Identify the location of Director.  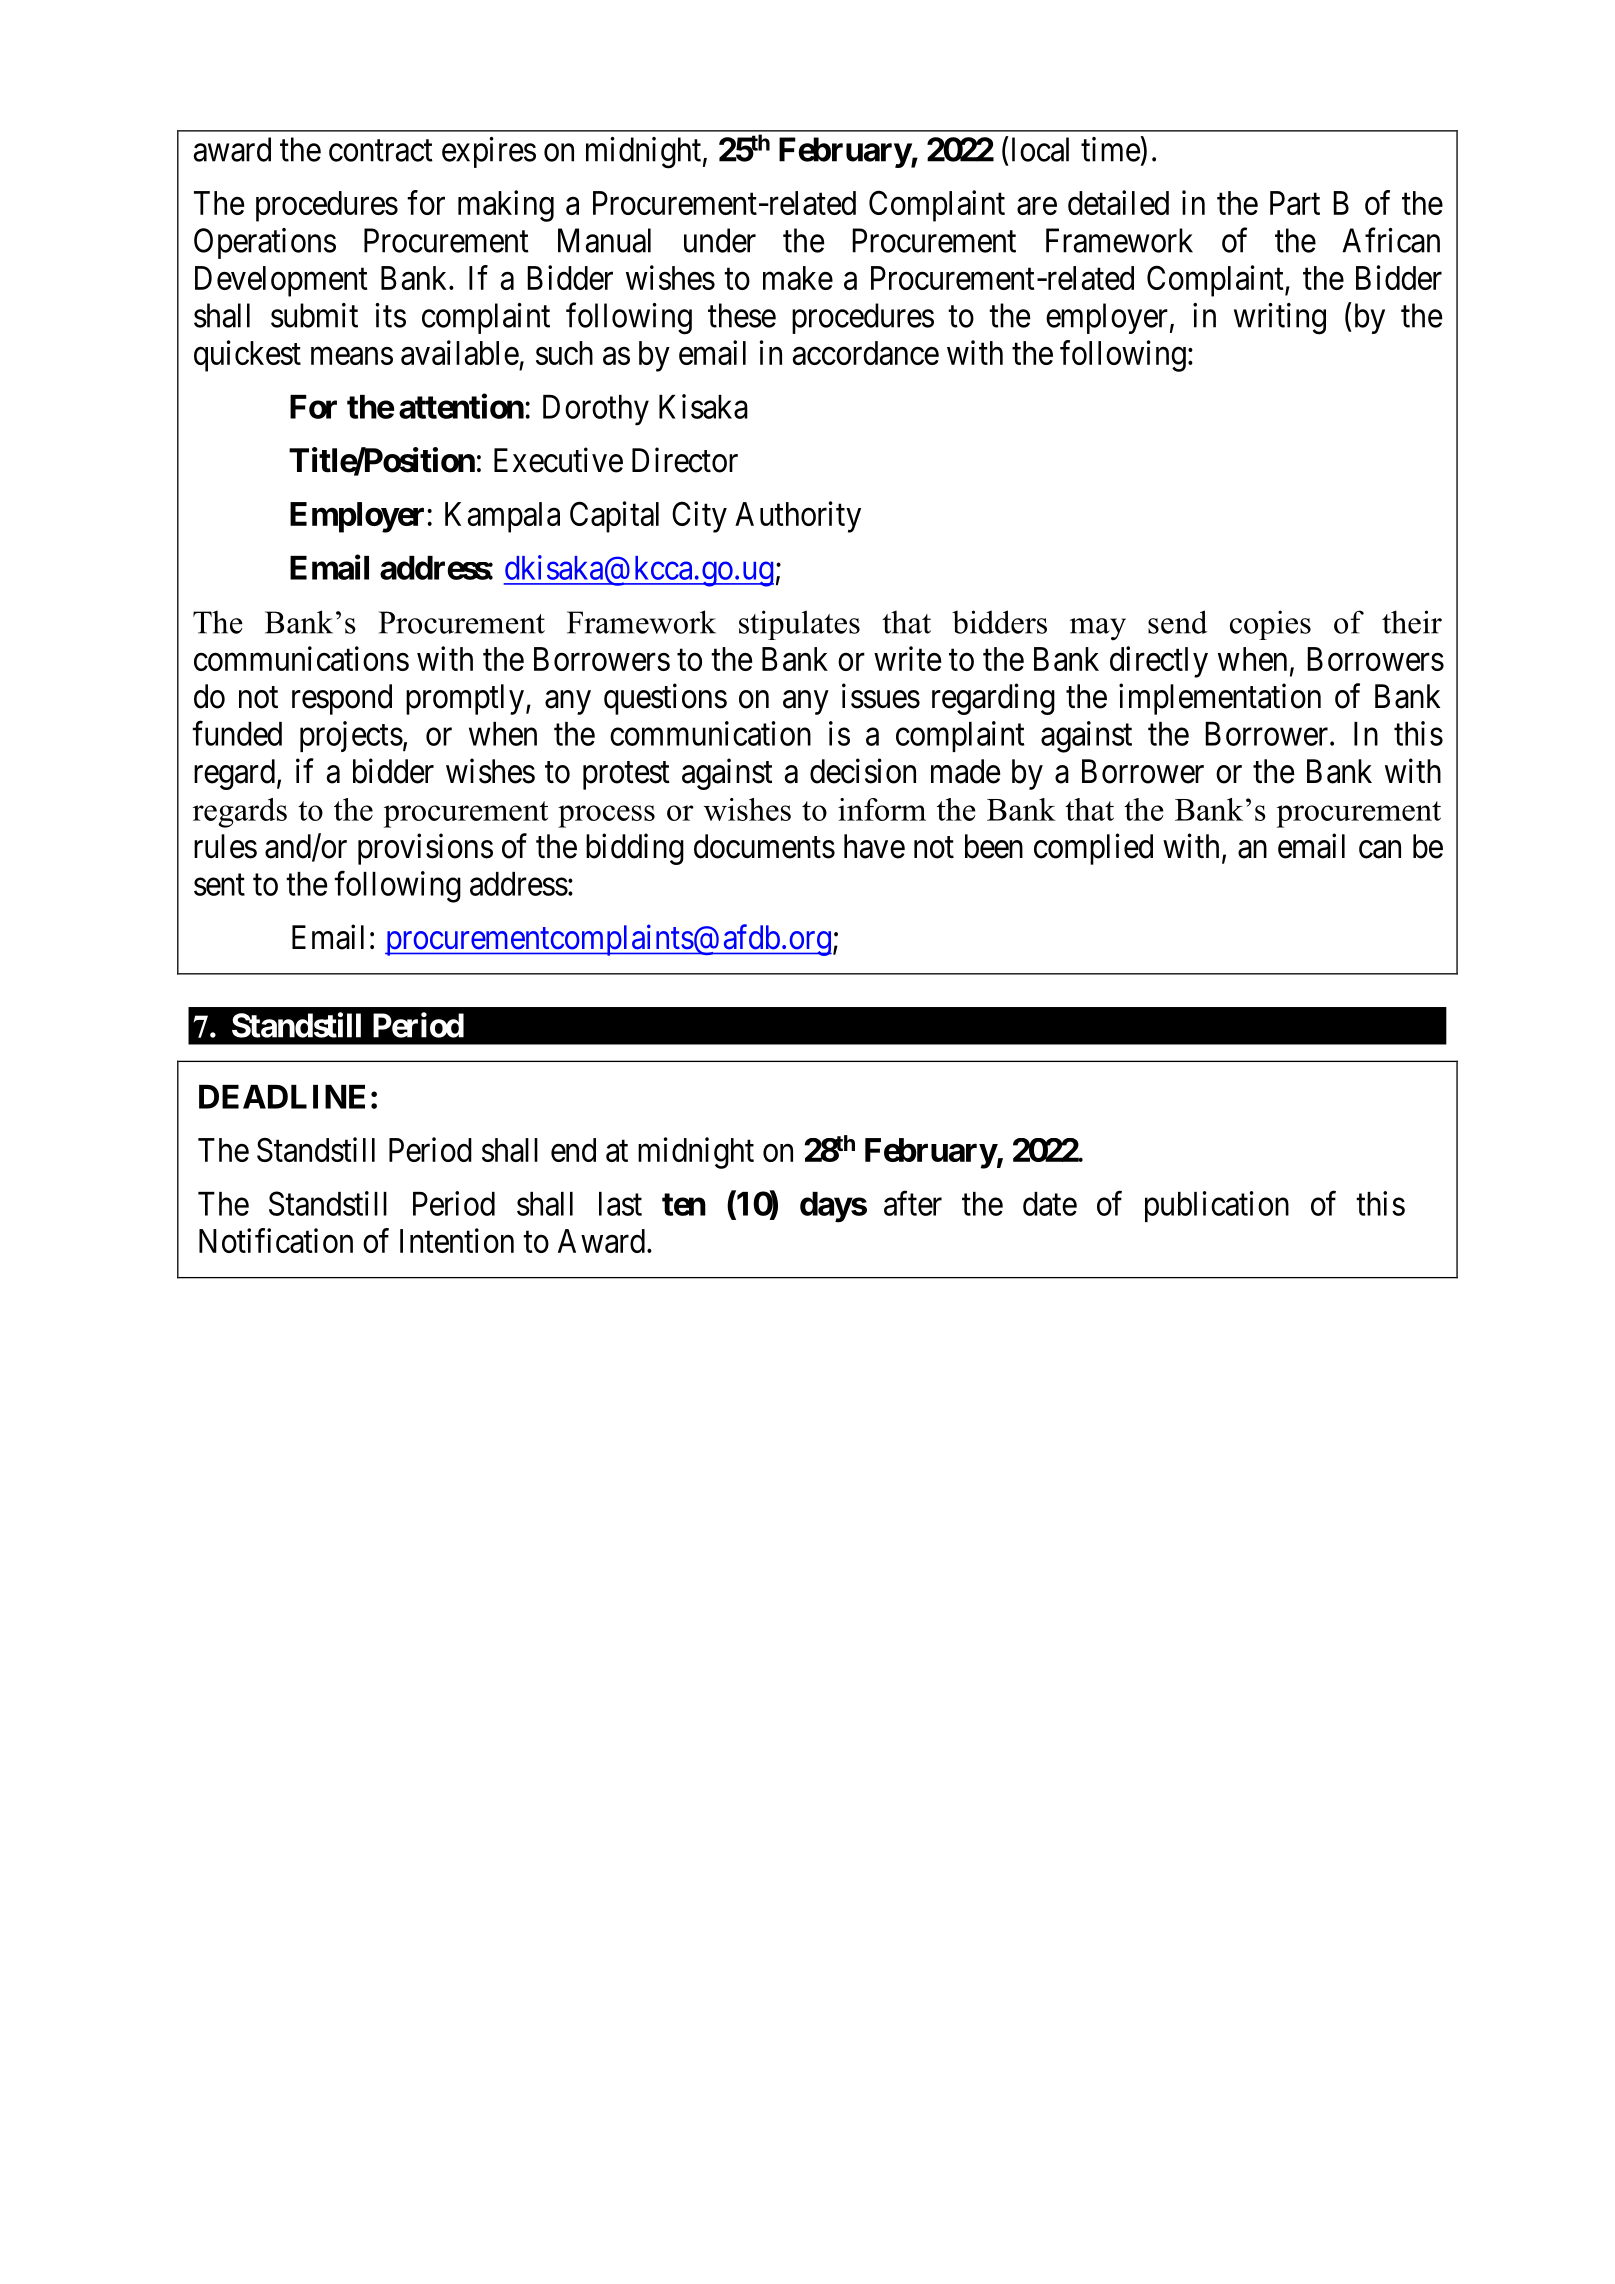
(685, 460).
